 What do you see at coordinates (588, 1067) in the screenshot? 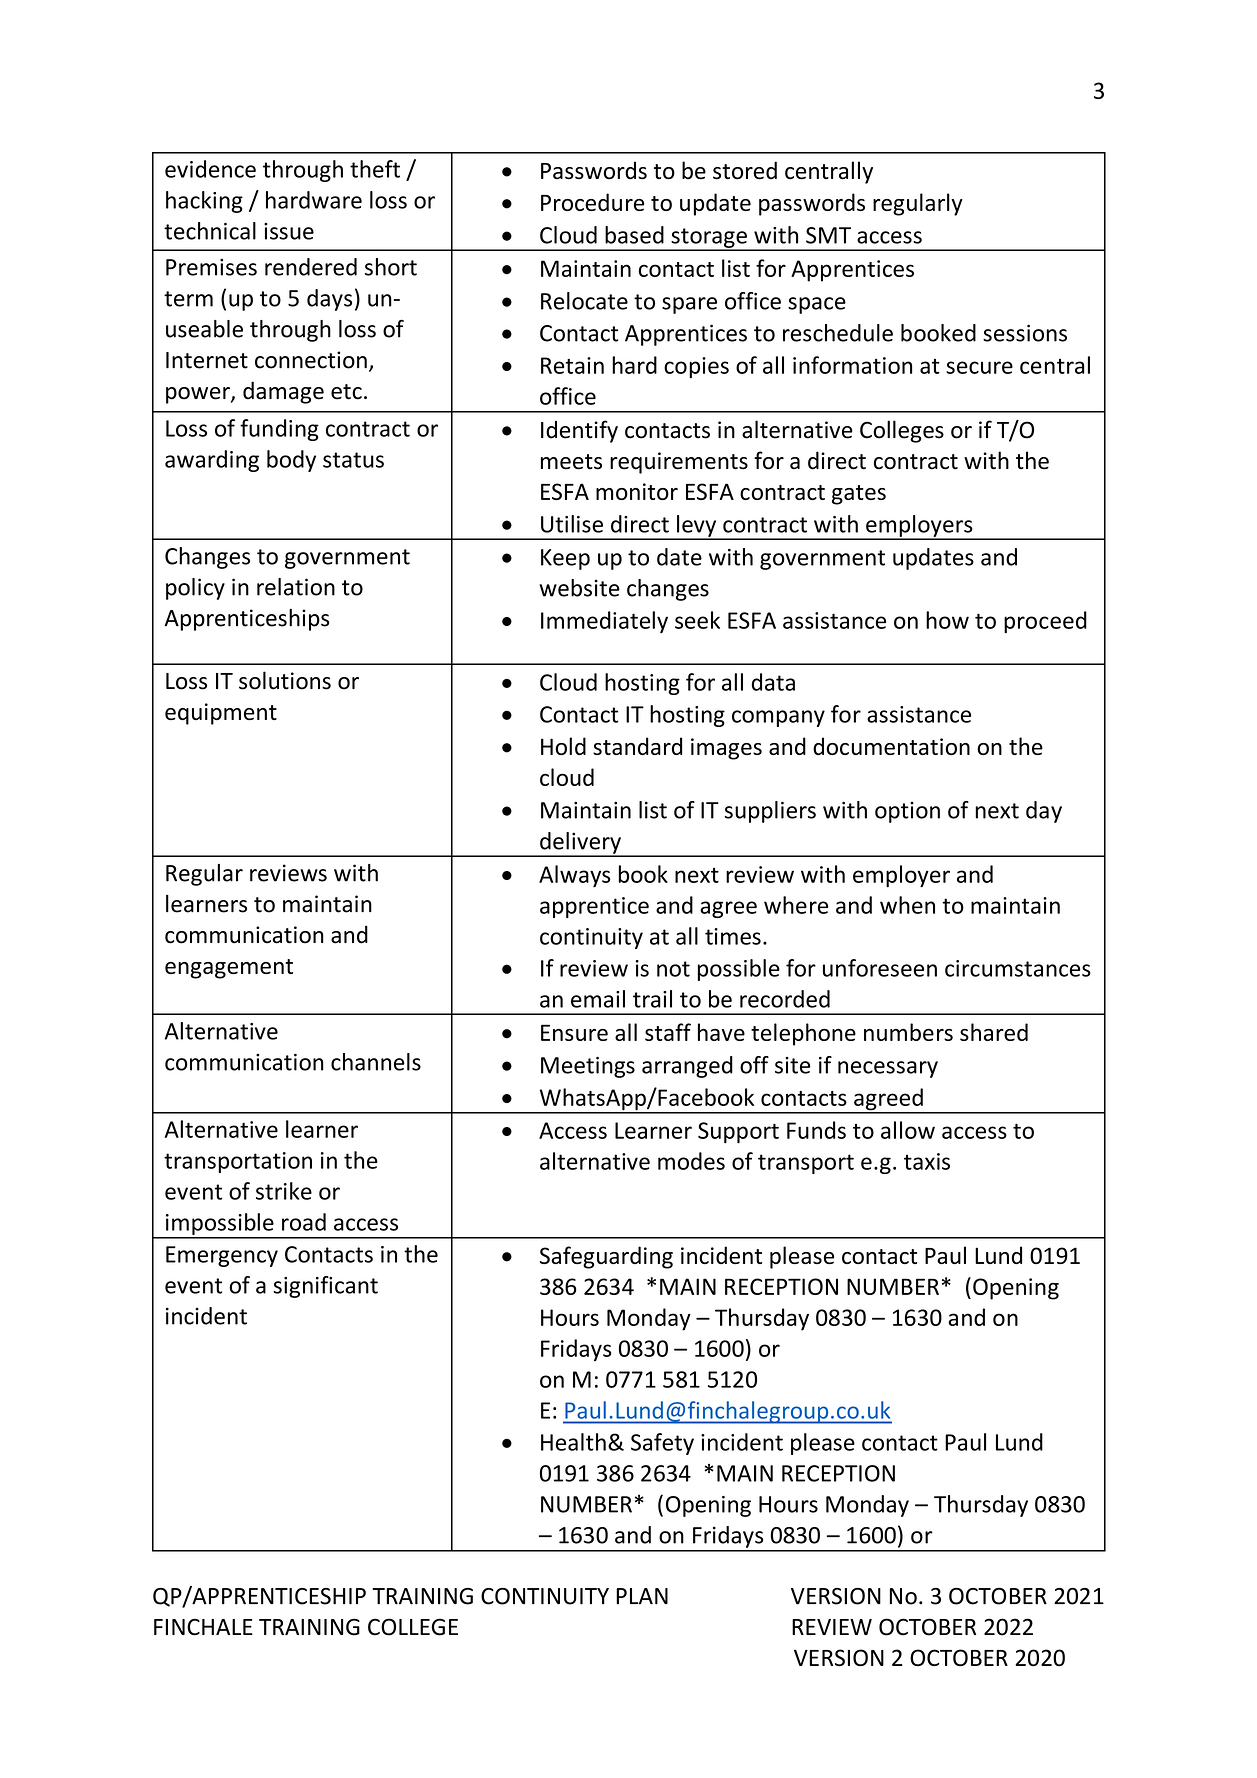
I see `Meetings` at bounding box center [588, 1067].
